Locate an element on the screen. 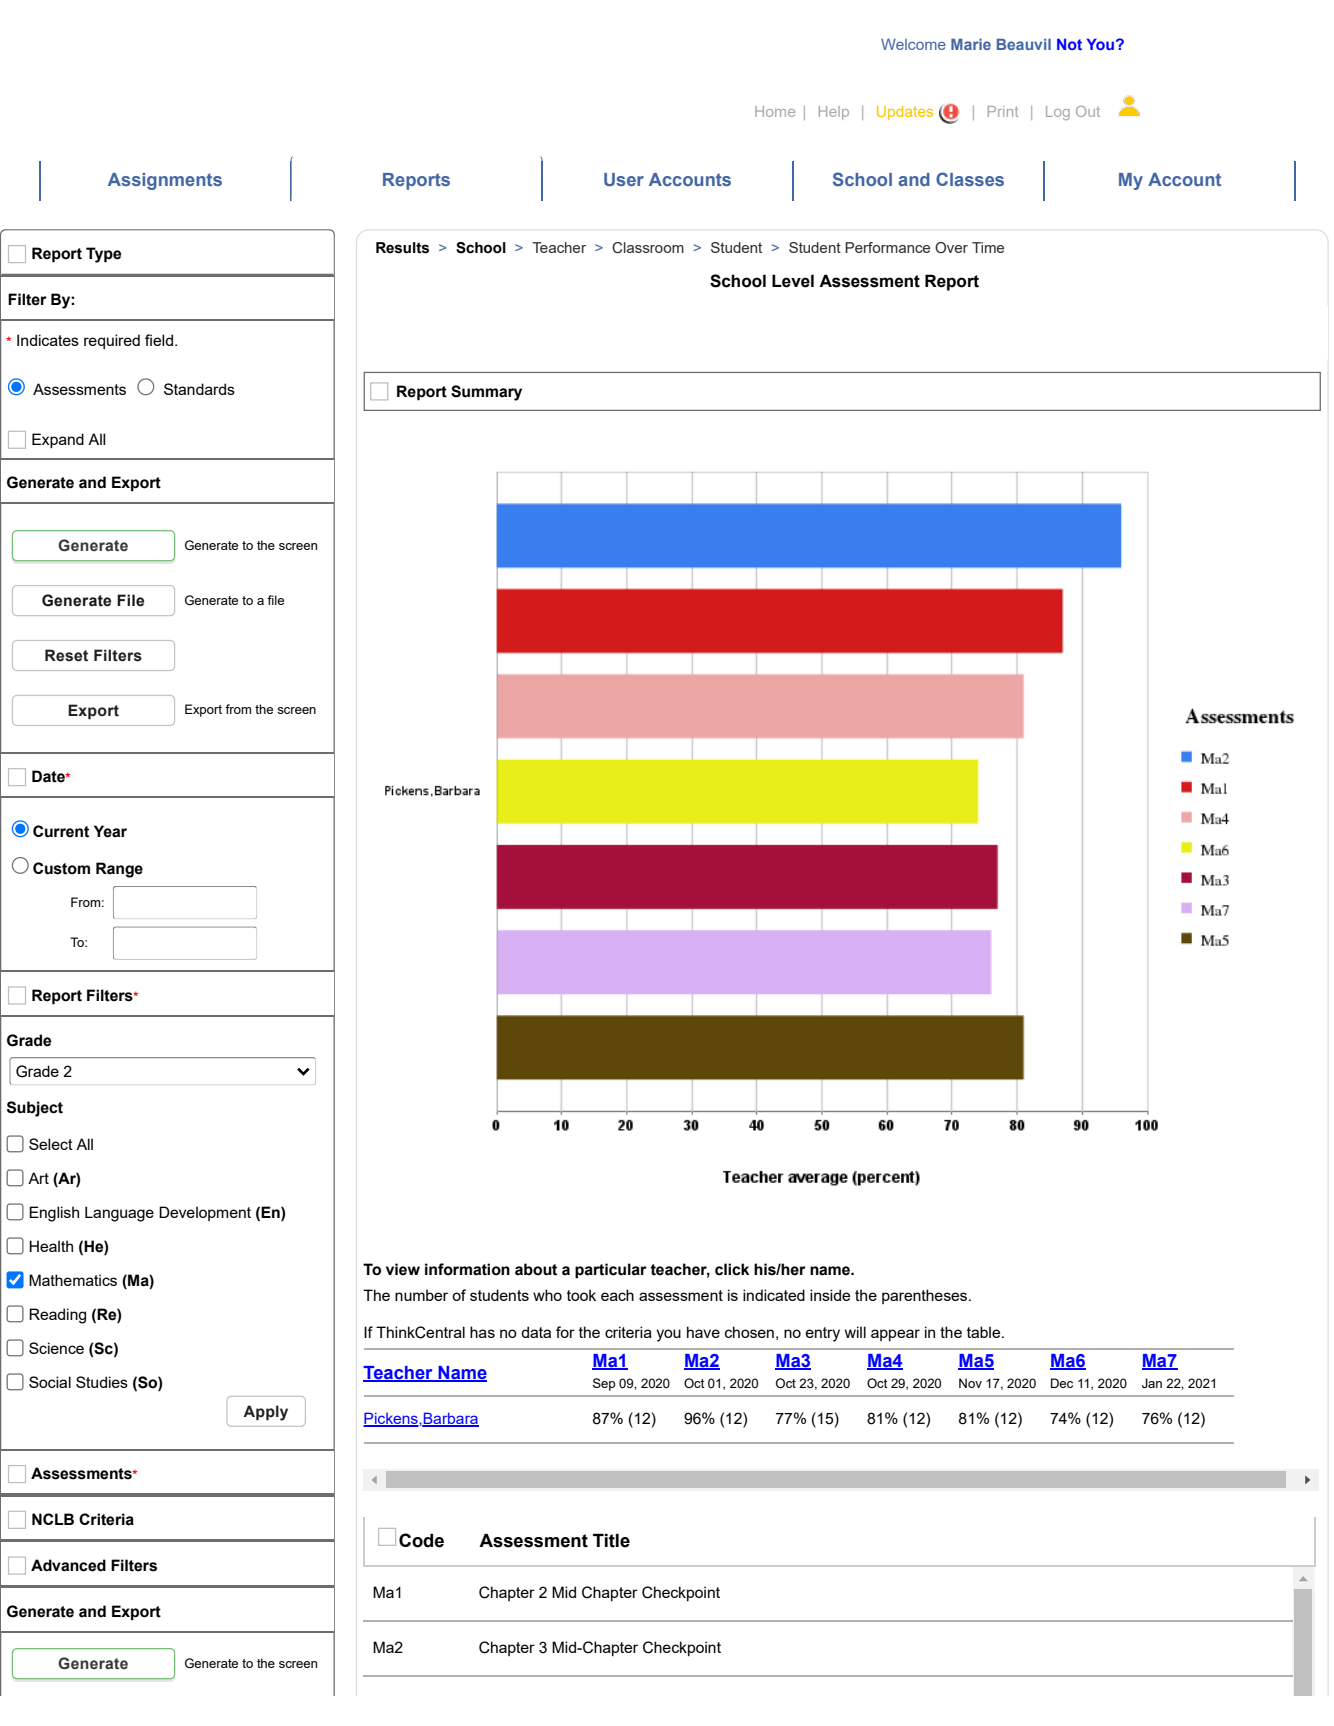  particular is located at coordinates (611, 1271).
